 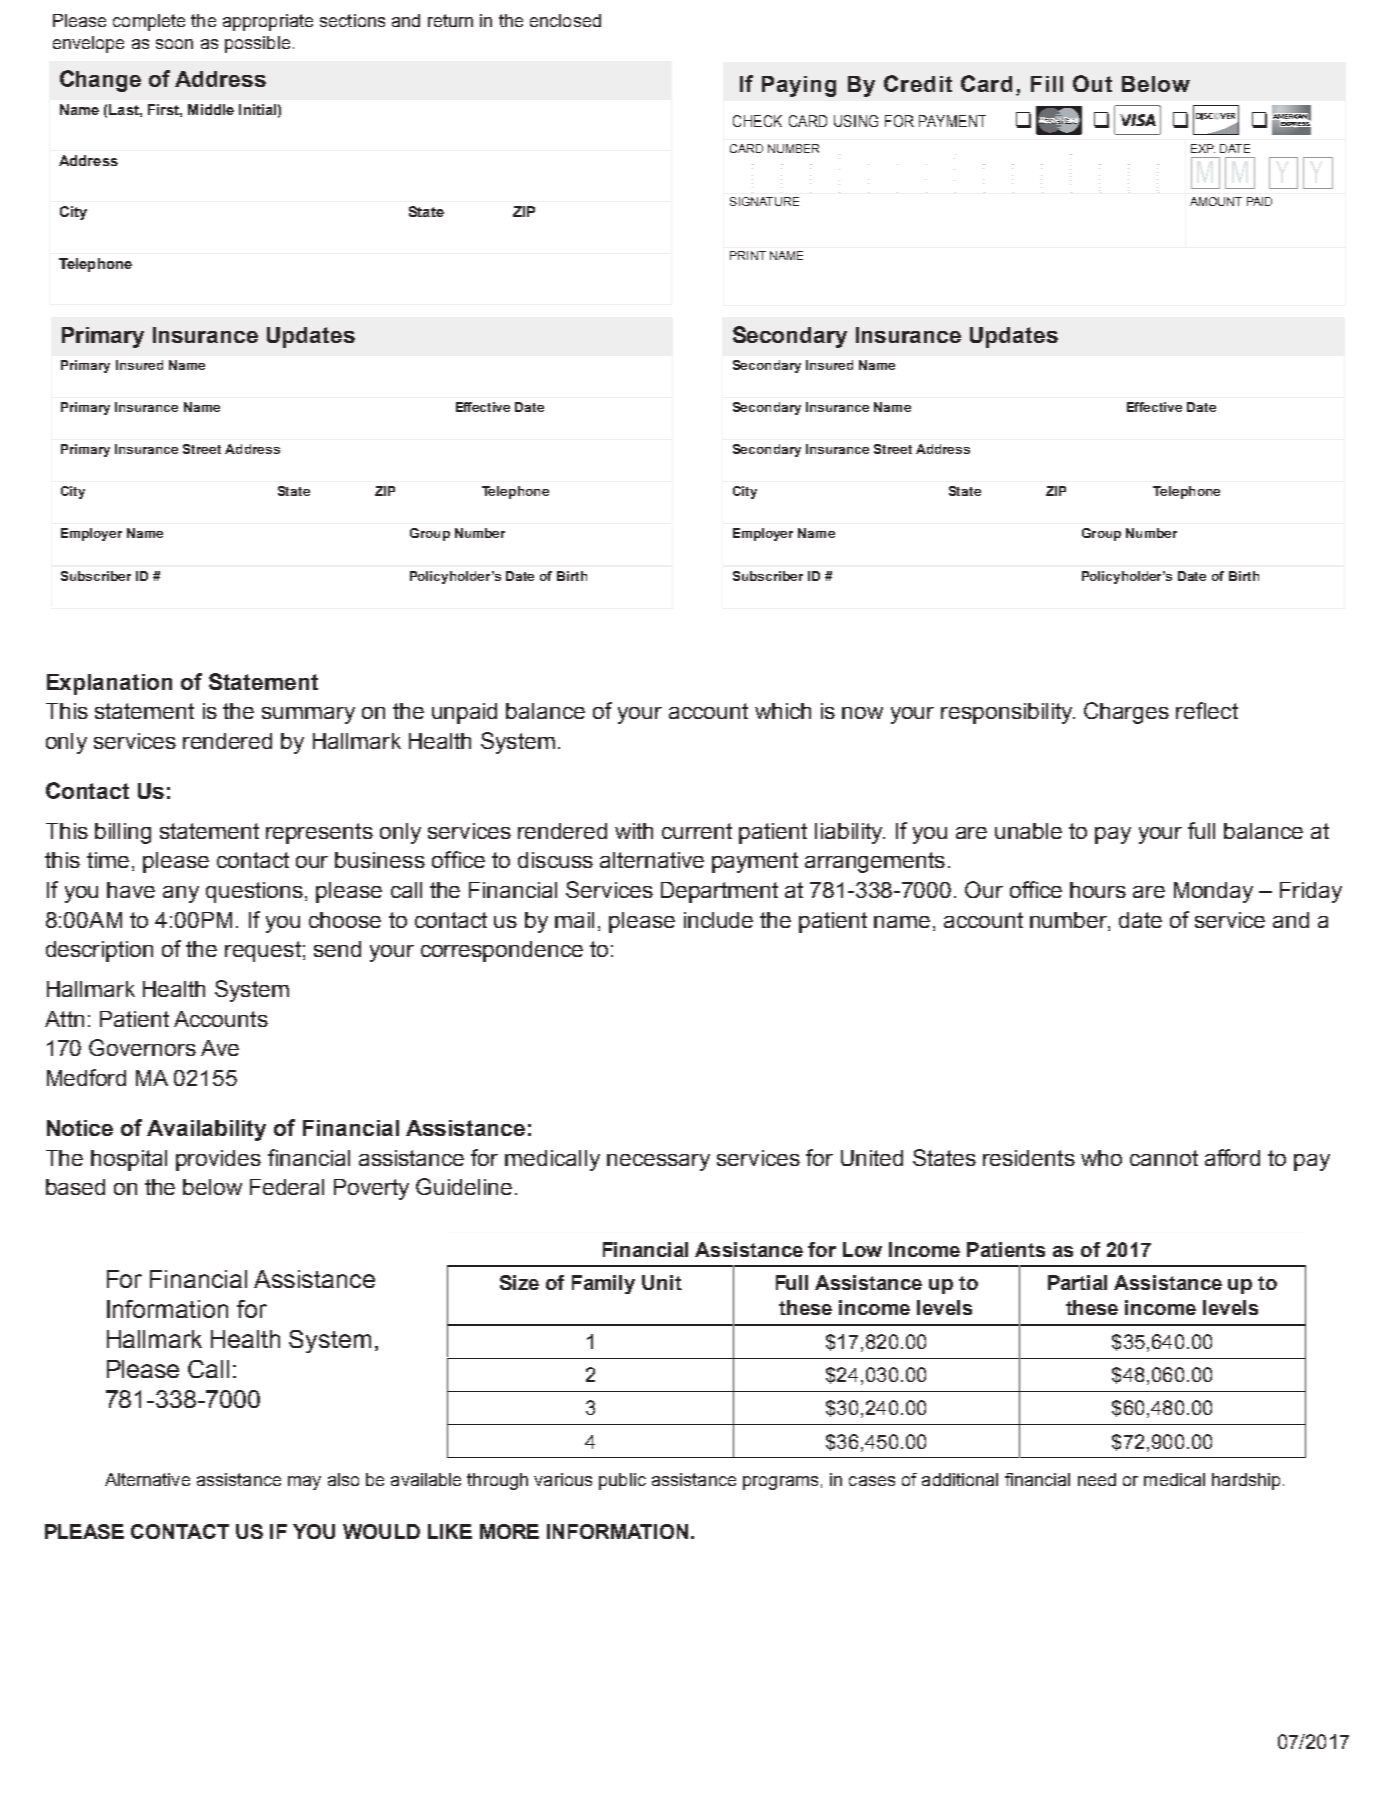 What do you see at coordinates (1092, 83) in the screenshot?
I see `Out` at bounding box center [1092, 83].
